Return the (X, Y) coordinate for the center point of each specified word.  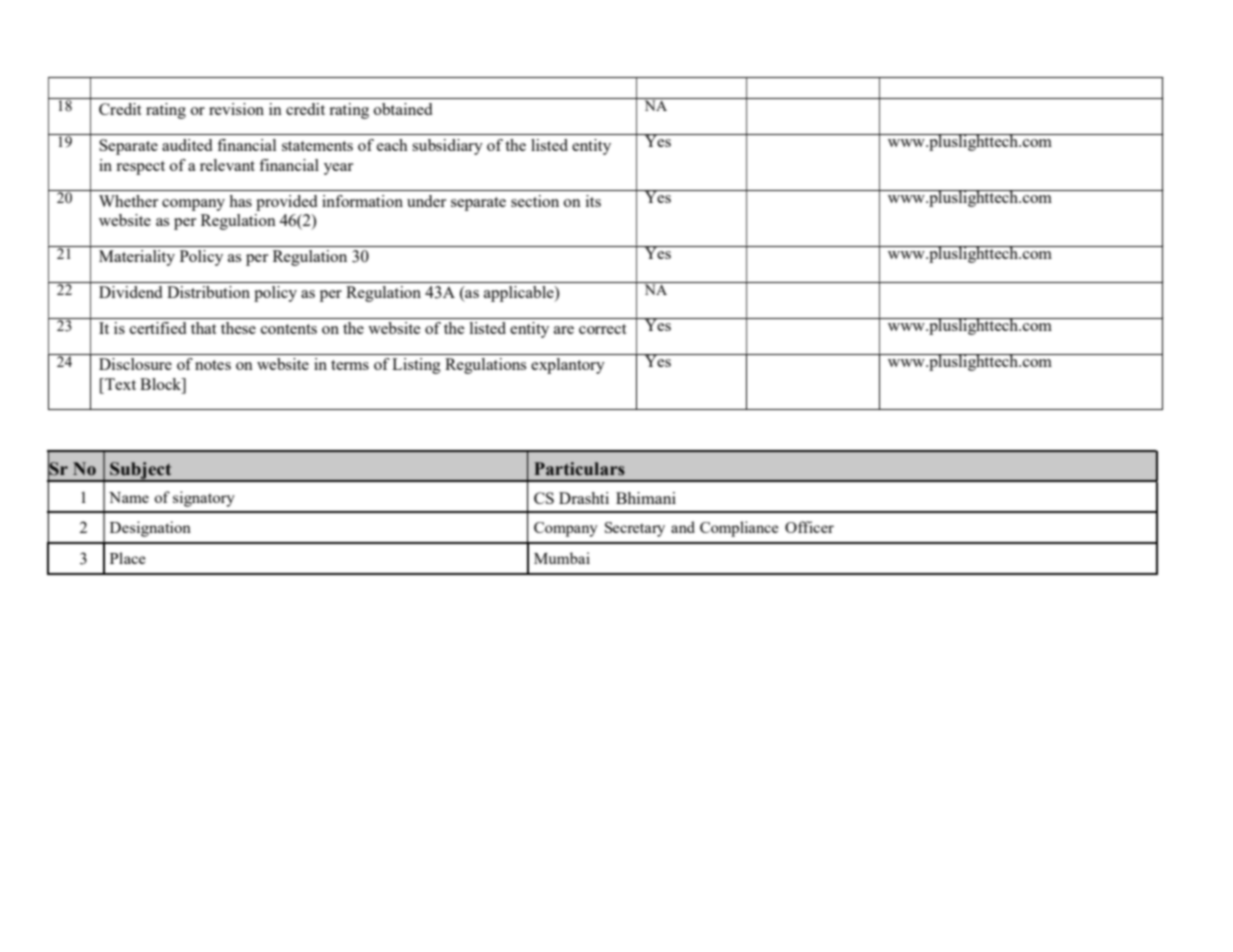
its (593, 201)
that (204, 328)
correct (603, 329)
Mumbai (562, 558)
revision (236, 109)
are (564, 330)
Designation (150, 529)
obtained (403, 109)
